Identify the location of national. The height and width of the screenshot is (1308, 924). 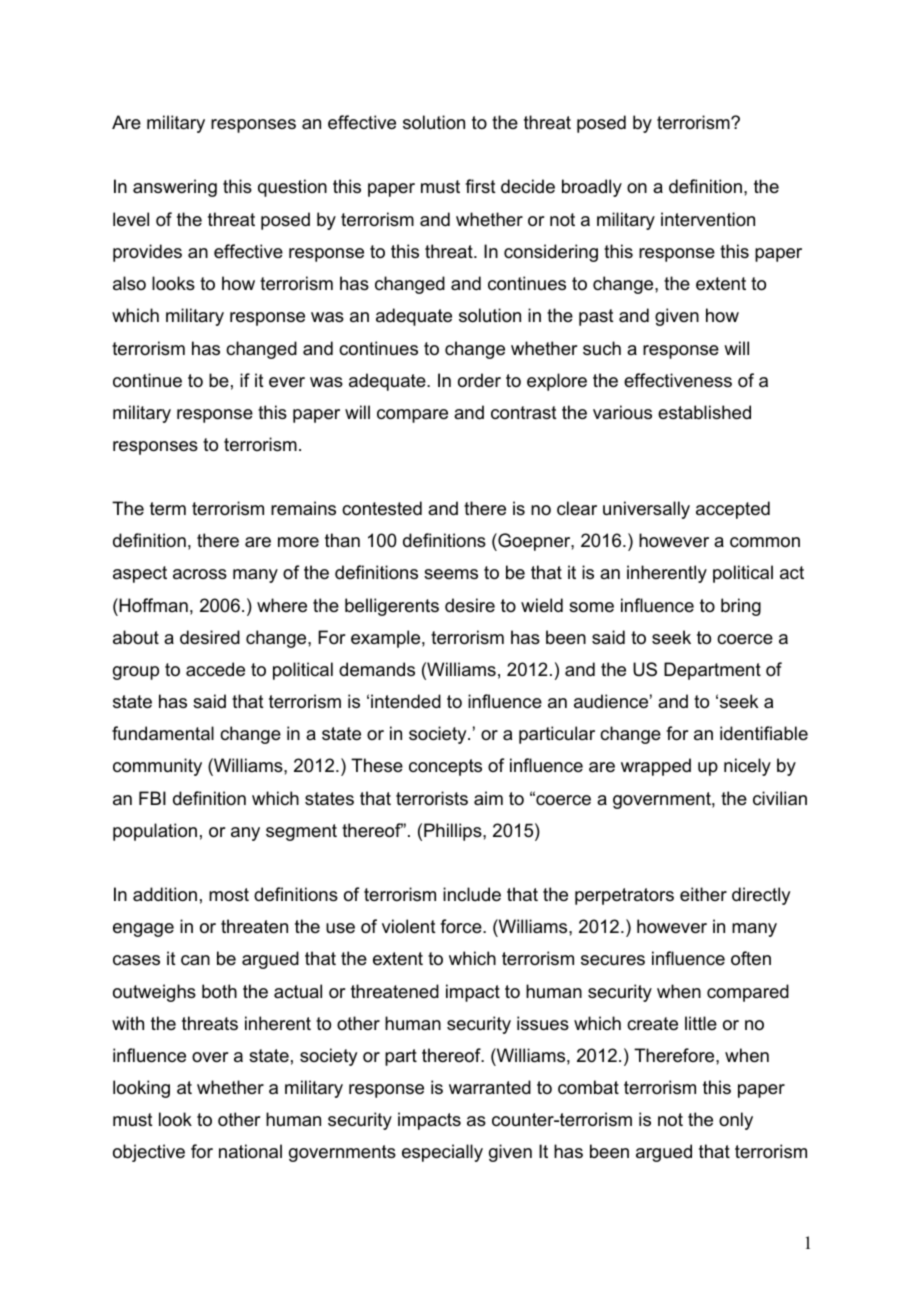
(250, 1151).
